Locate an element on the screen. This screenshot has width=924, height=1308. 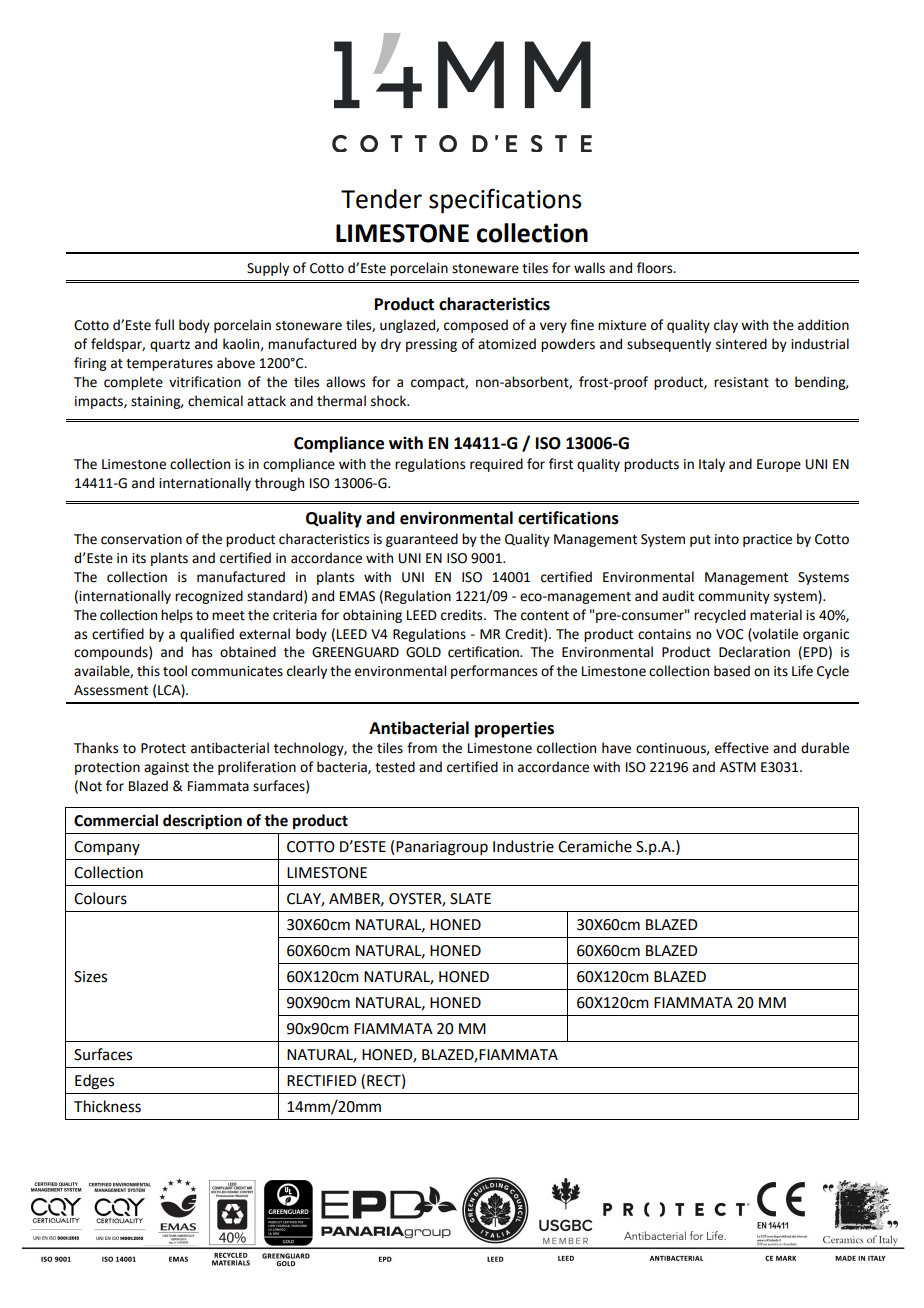
Thickness is located at coordinates (107, 1106).
